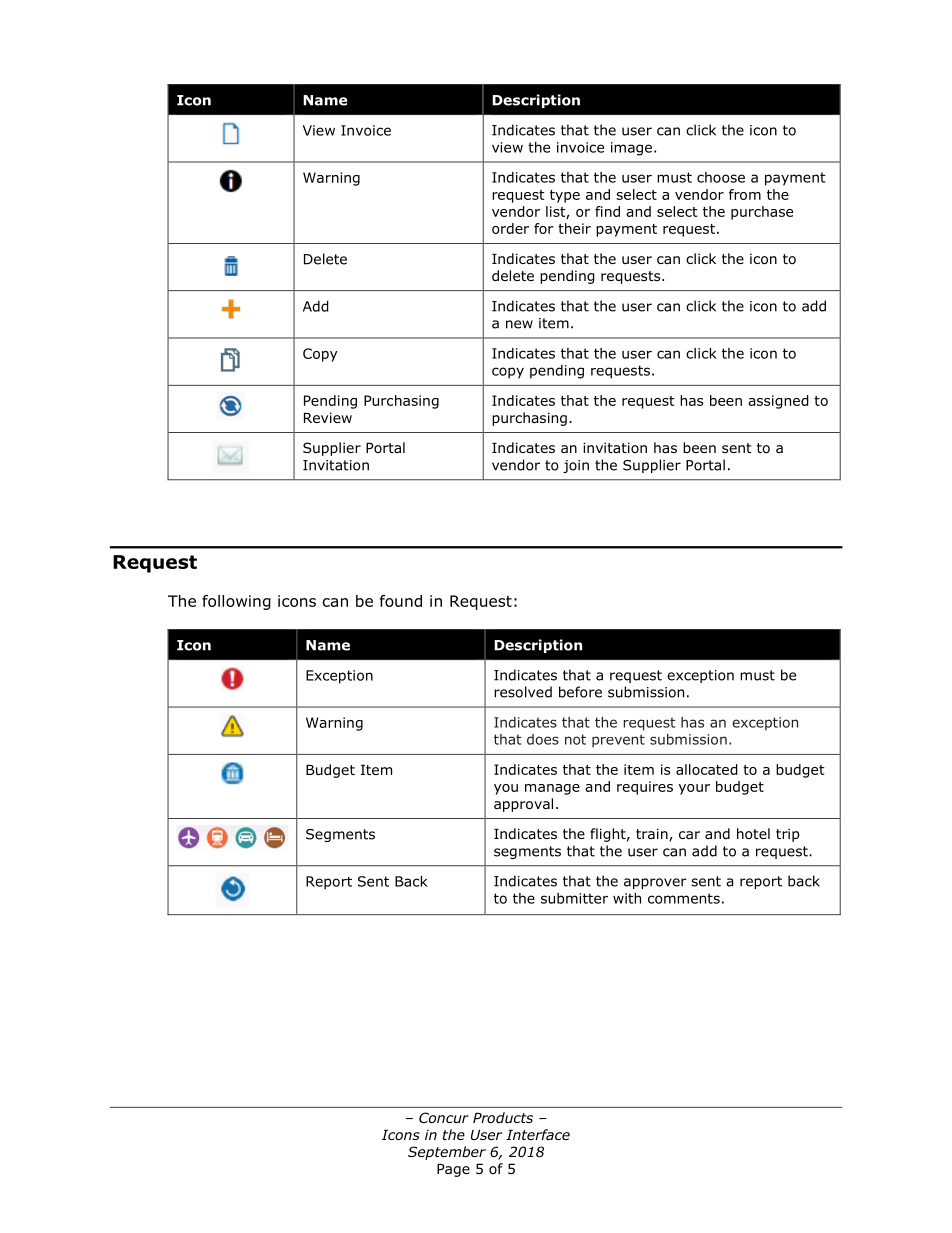 The height and width of the page is (1233, 952). Describe the element at coordinates (503, 1117) in the page. I see `Products` at that location.
